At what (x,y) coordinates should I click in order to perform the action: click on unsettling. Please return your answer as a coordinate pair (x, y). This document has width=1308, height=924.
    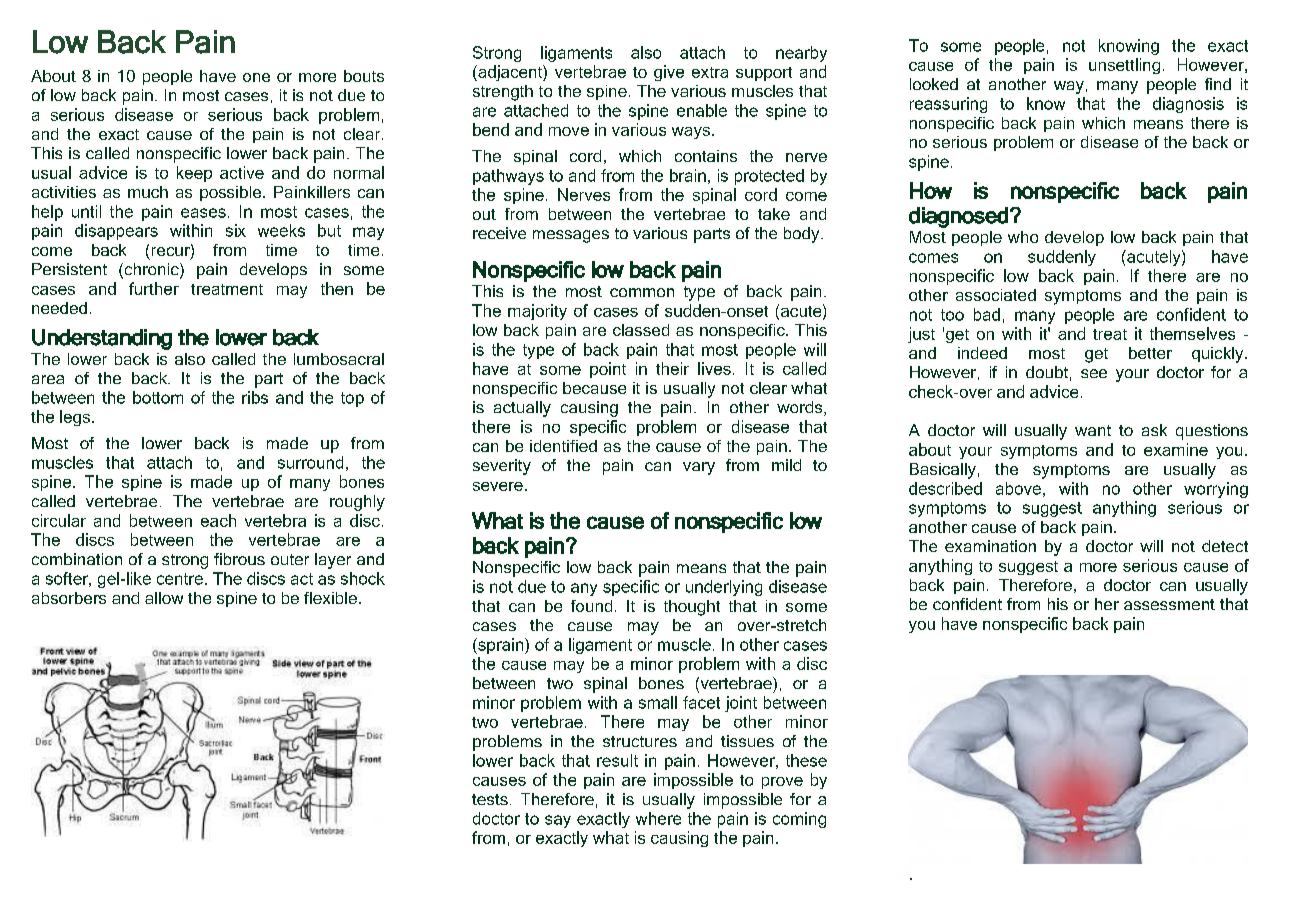
    Looking at the image, I should click on (1124, 66).
